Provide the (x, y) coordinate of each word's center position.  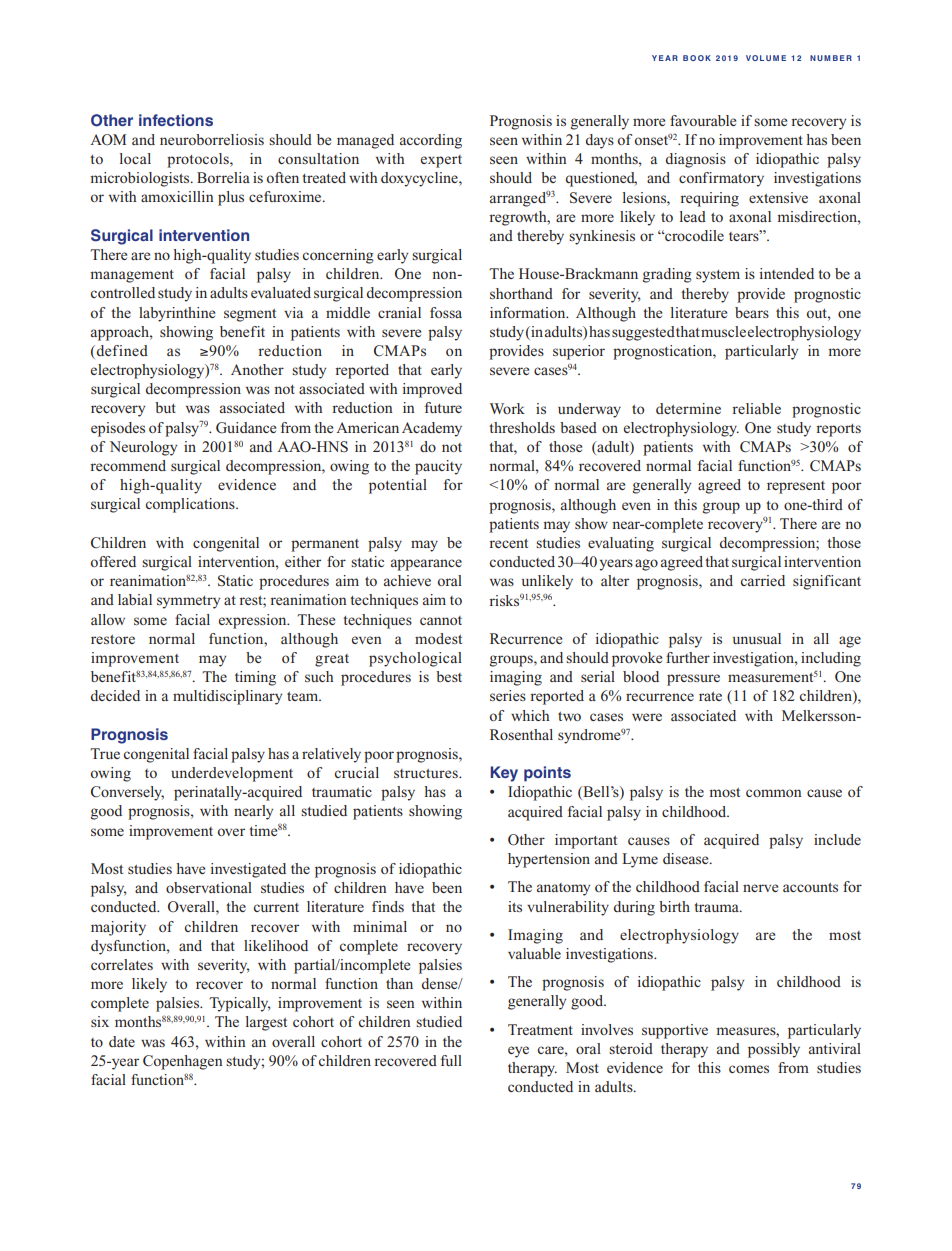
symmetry (188, 602)
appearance (426, 565)
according (431, 141)
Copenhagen (183, 1062)
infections (176, 120)
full (451, 1060)
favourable (703, 120)
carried (763, 580)
